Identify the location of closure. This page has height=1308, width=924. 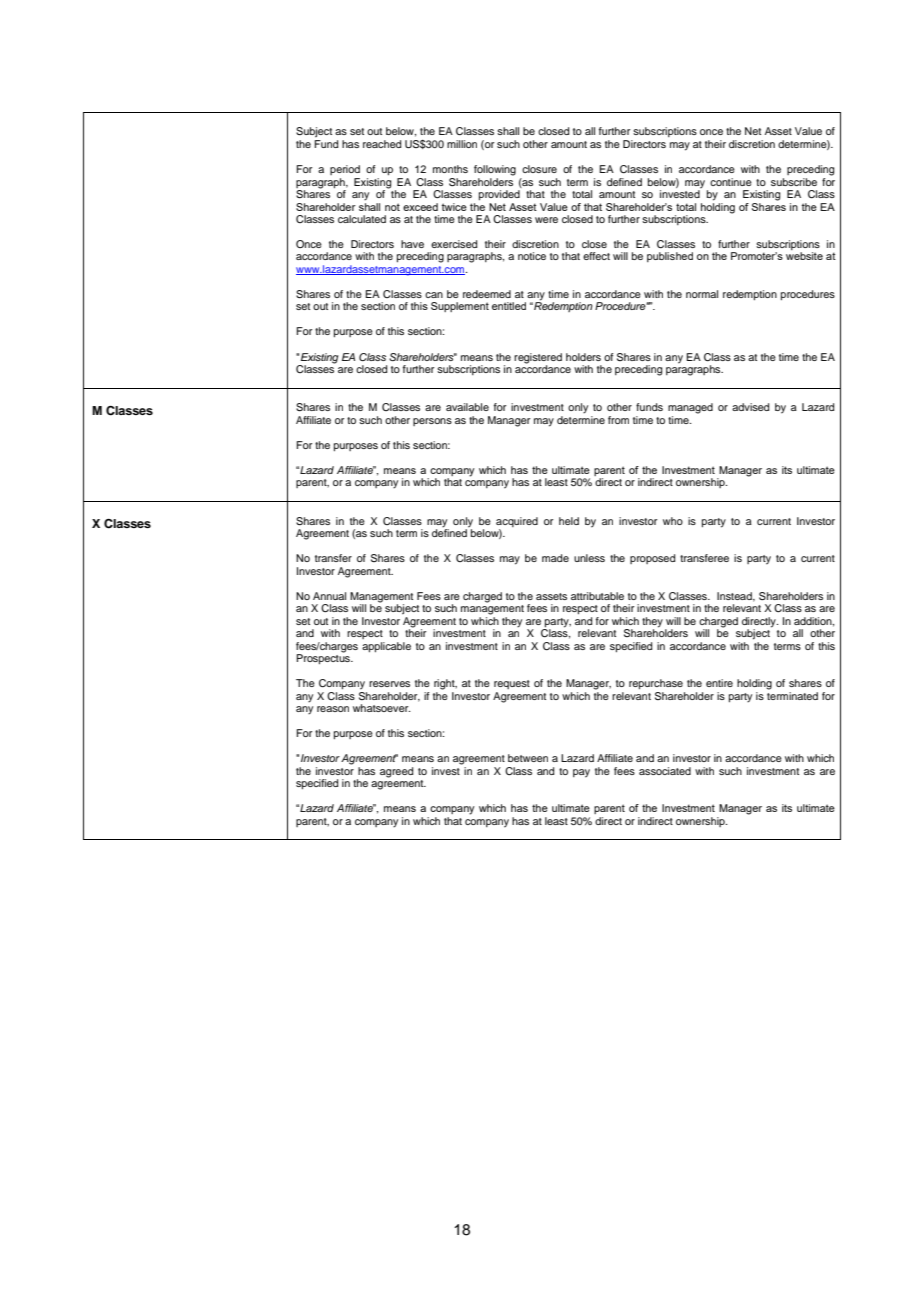
(539, 169).
